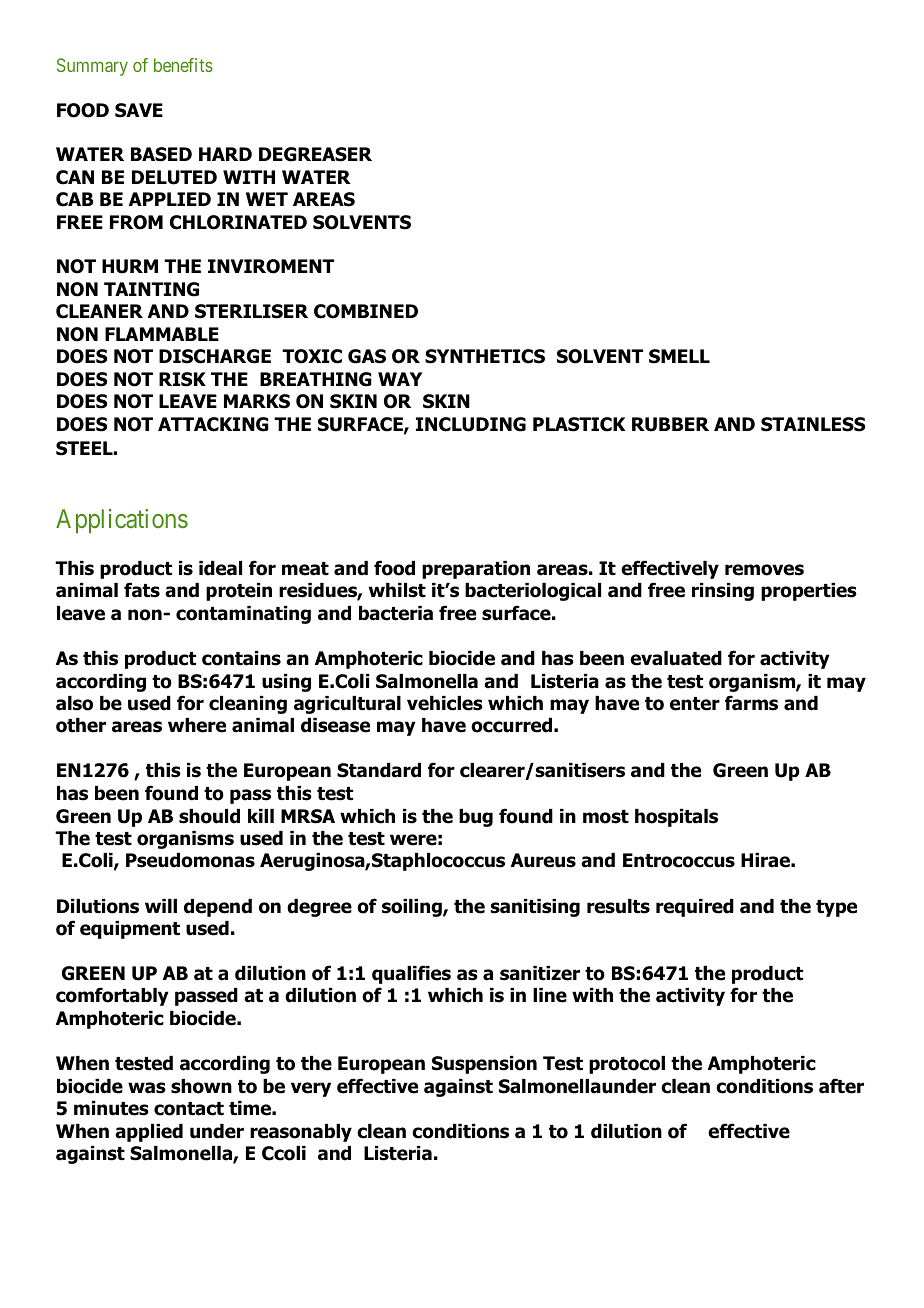  I want to click on STAINLESS, so click(813, 424).
